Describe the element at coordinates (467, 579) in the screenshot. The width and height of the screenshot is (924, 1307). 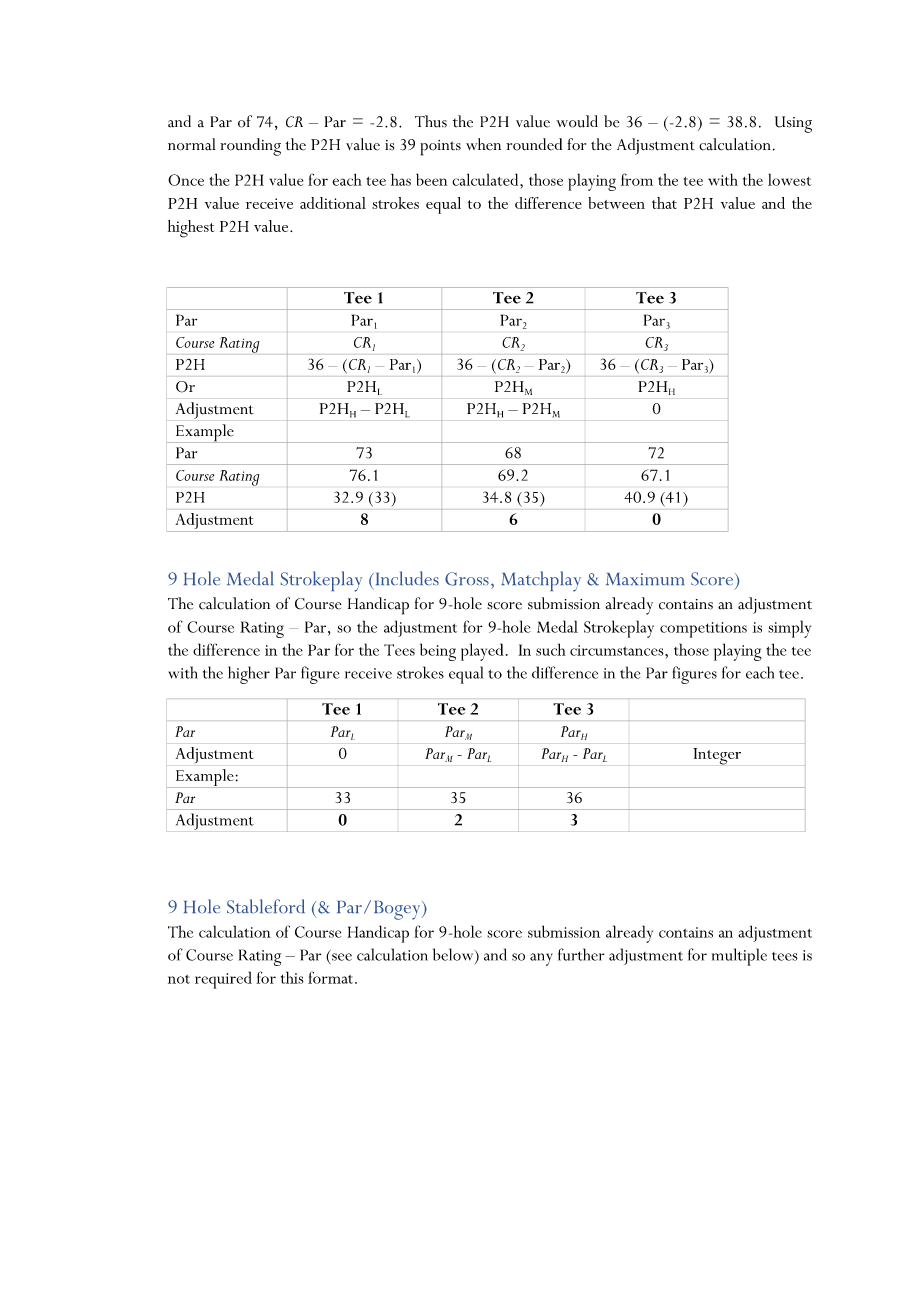
I see `Gross` at that location.
